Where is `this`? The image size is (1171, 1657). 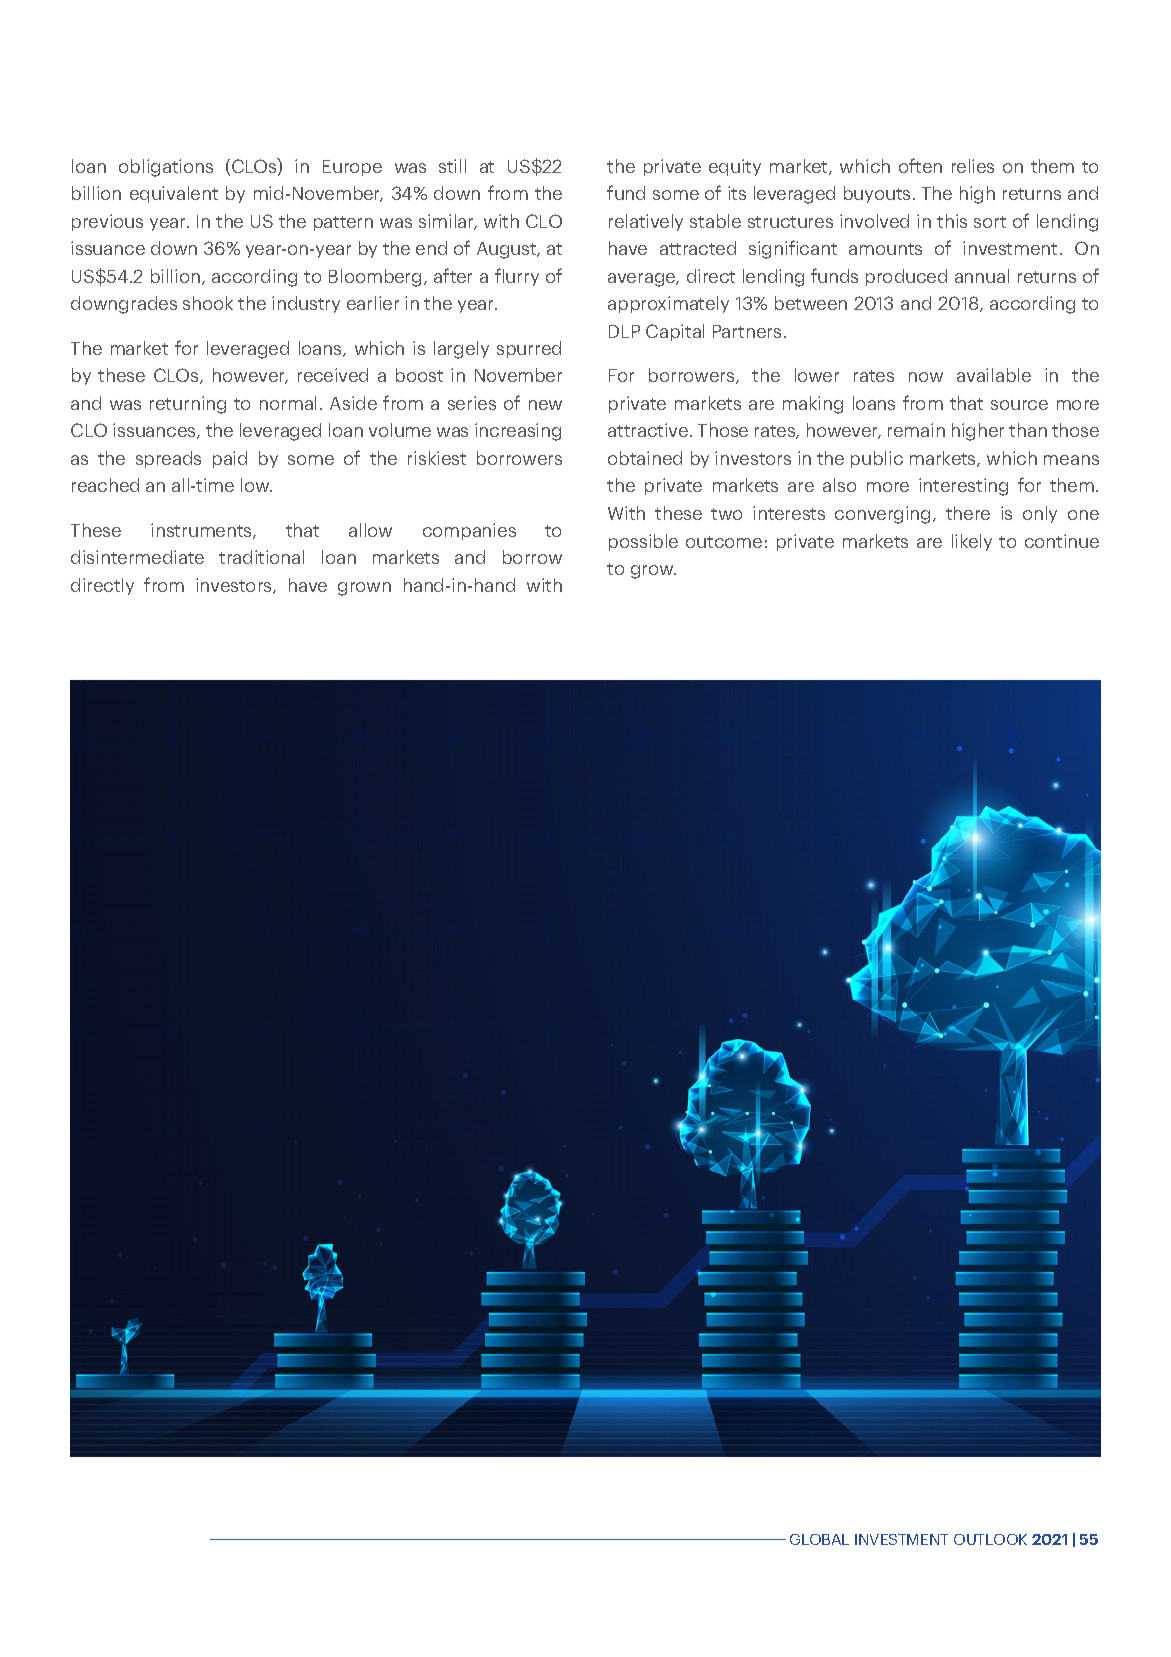 this is located at coordinates (952, 221).
